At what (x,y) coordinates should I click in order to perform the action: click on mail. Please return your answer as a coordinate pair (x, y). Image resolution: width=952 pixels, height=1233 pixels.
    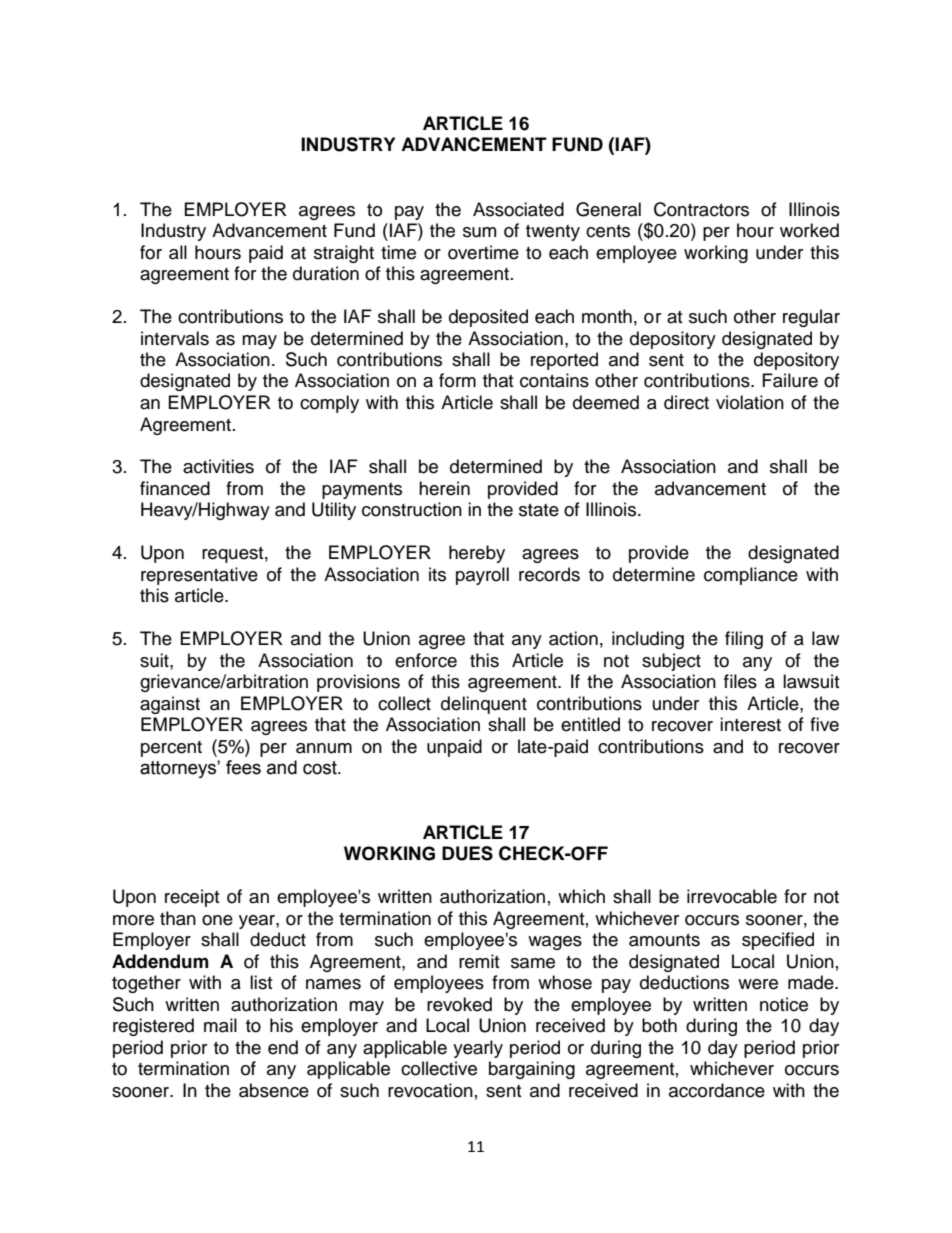
    Looking at the image, I should click on (220, 1025).
